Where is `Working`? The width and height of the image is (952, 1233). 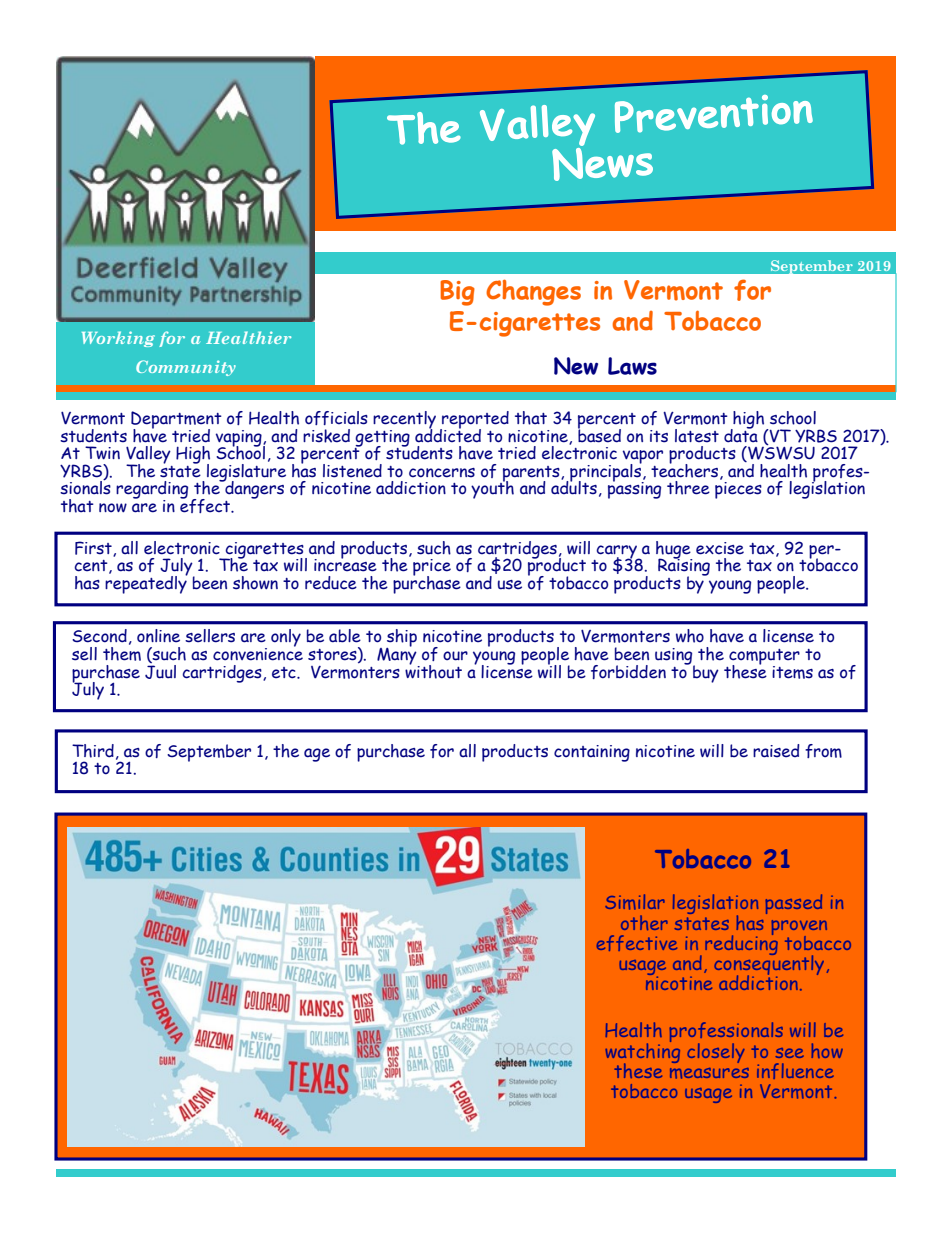
Working is located at coordinates (118, 339).
